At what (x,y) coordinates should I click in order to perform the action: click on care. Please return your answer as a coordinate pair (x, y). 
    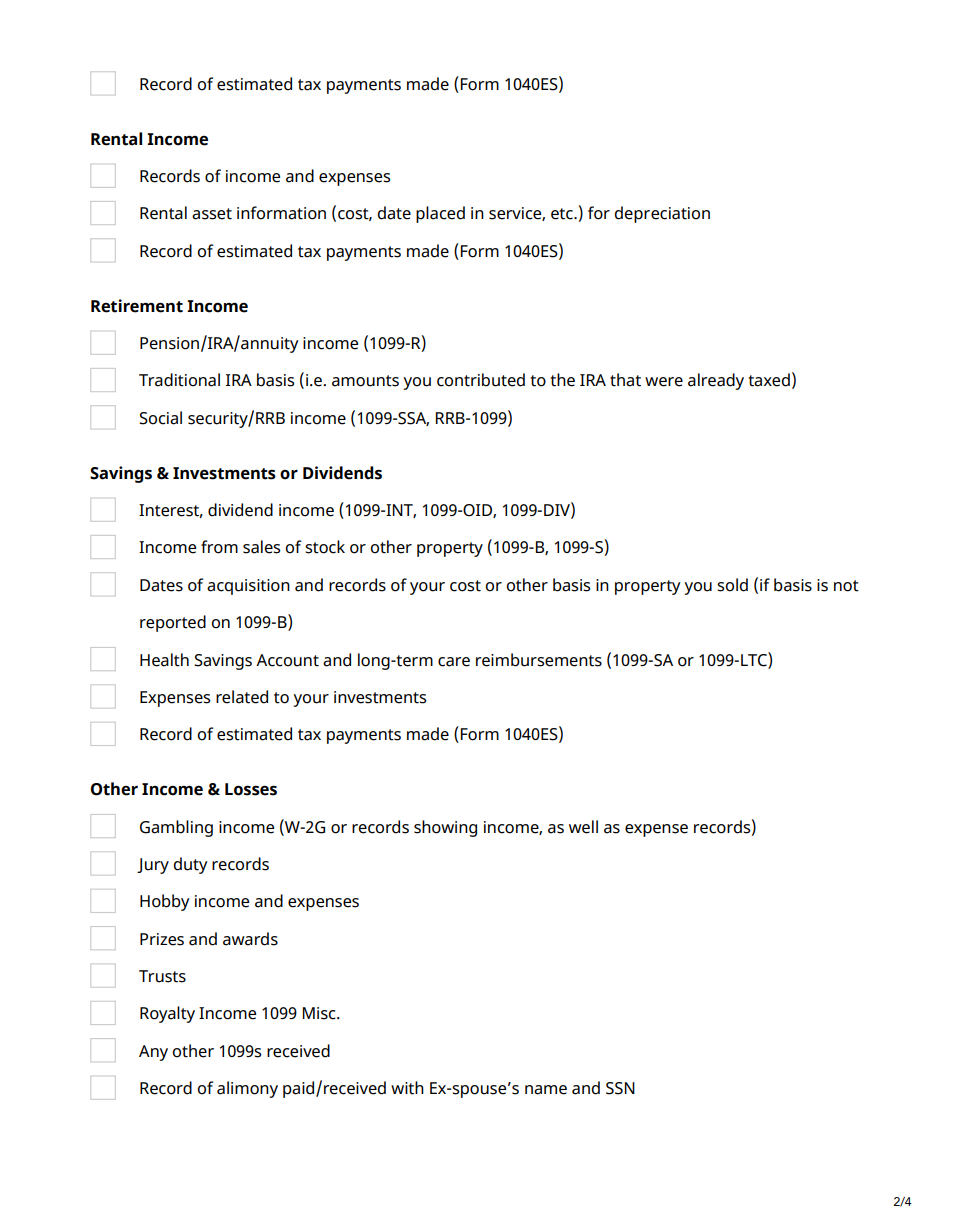
    Looking at the image, I should click on (454, 662).
